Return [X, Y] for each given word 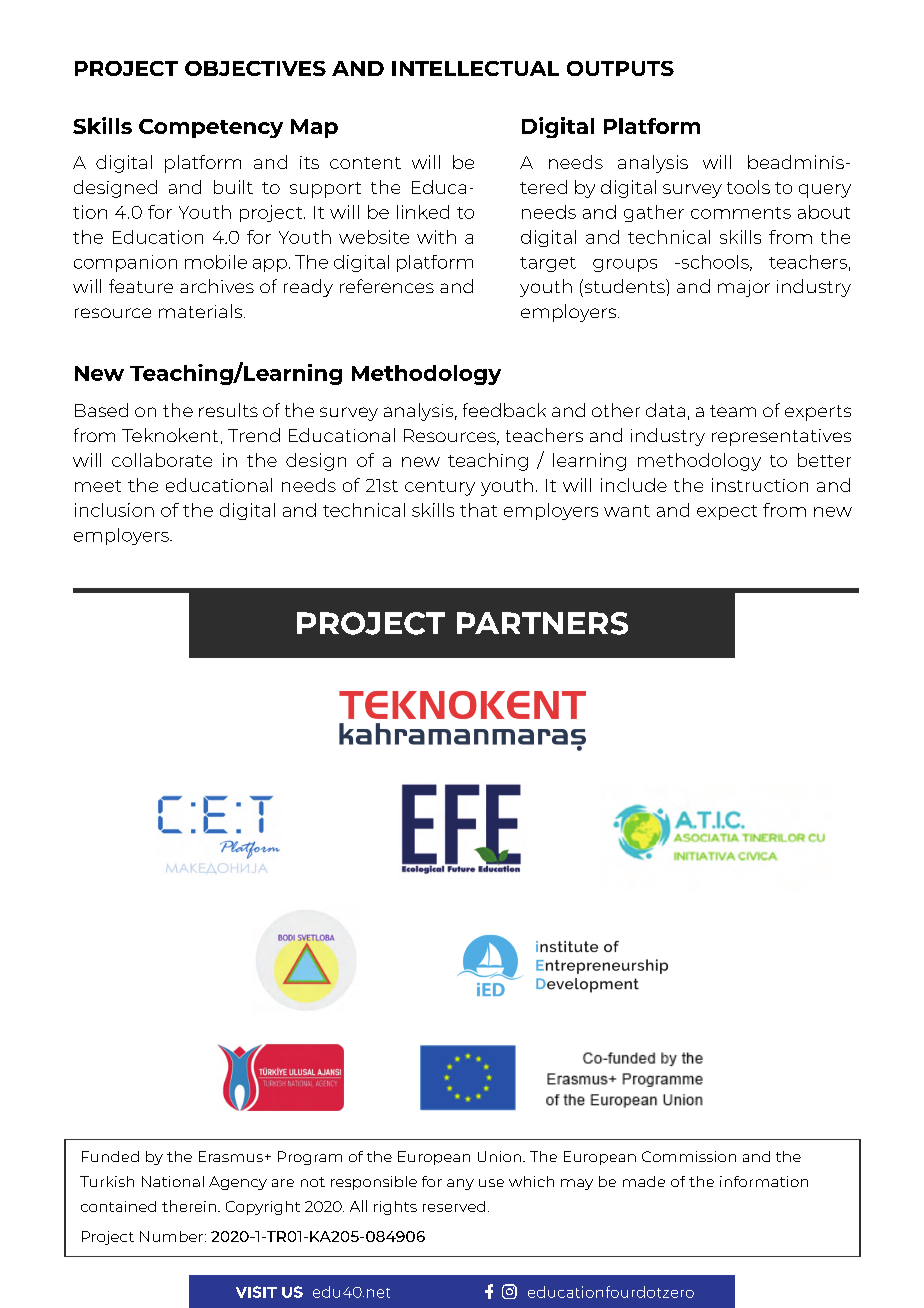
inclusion [114, 510]
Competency [211, 128]
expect [727, 512]
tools [748, 187]
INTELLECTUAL [475, 68]
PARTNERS [542, 623]
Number [173, 1236]
